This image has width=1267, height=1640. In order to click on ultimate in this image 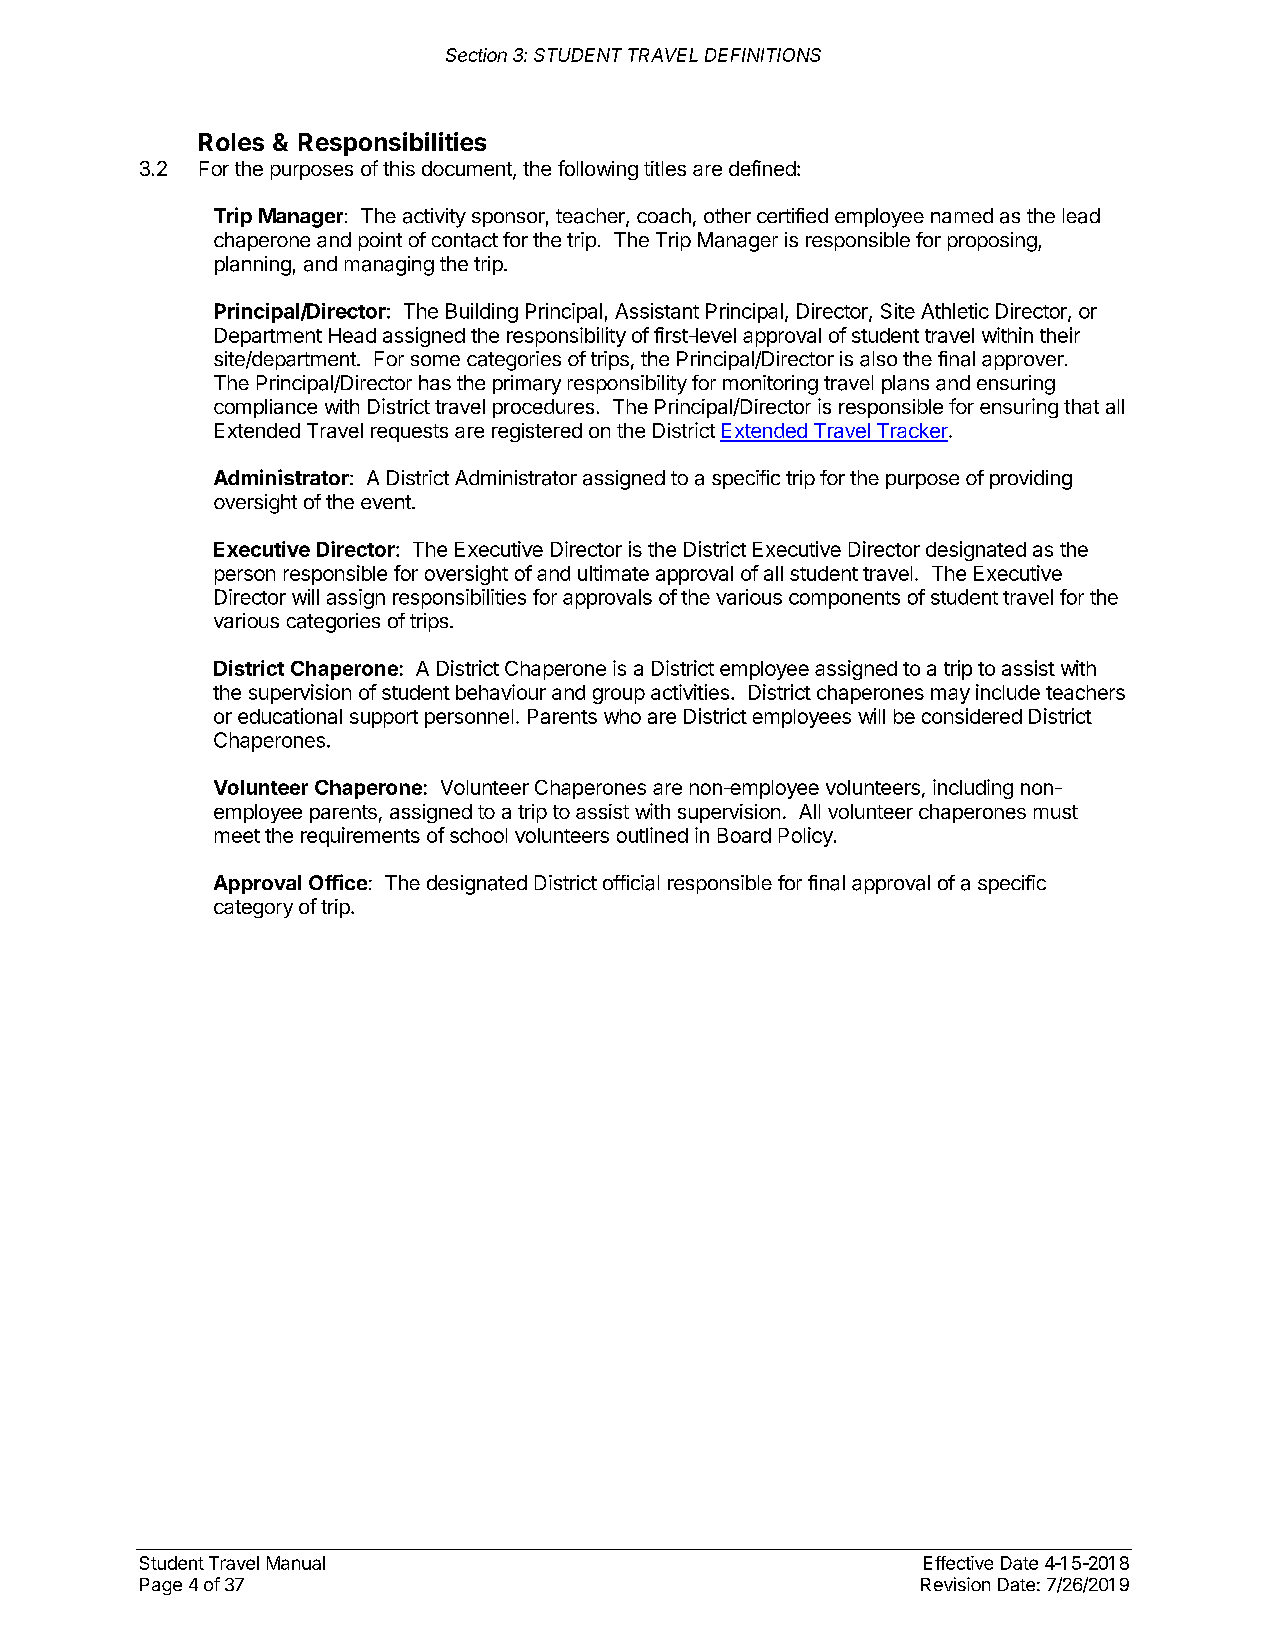, I will do `click(613, 573)`.
